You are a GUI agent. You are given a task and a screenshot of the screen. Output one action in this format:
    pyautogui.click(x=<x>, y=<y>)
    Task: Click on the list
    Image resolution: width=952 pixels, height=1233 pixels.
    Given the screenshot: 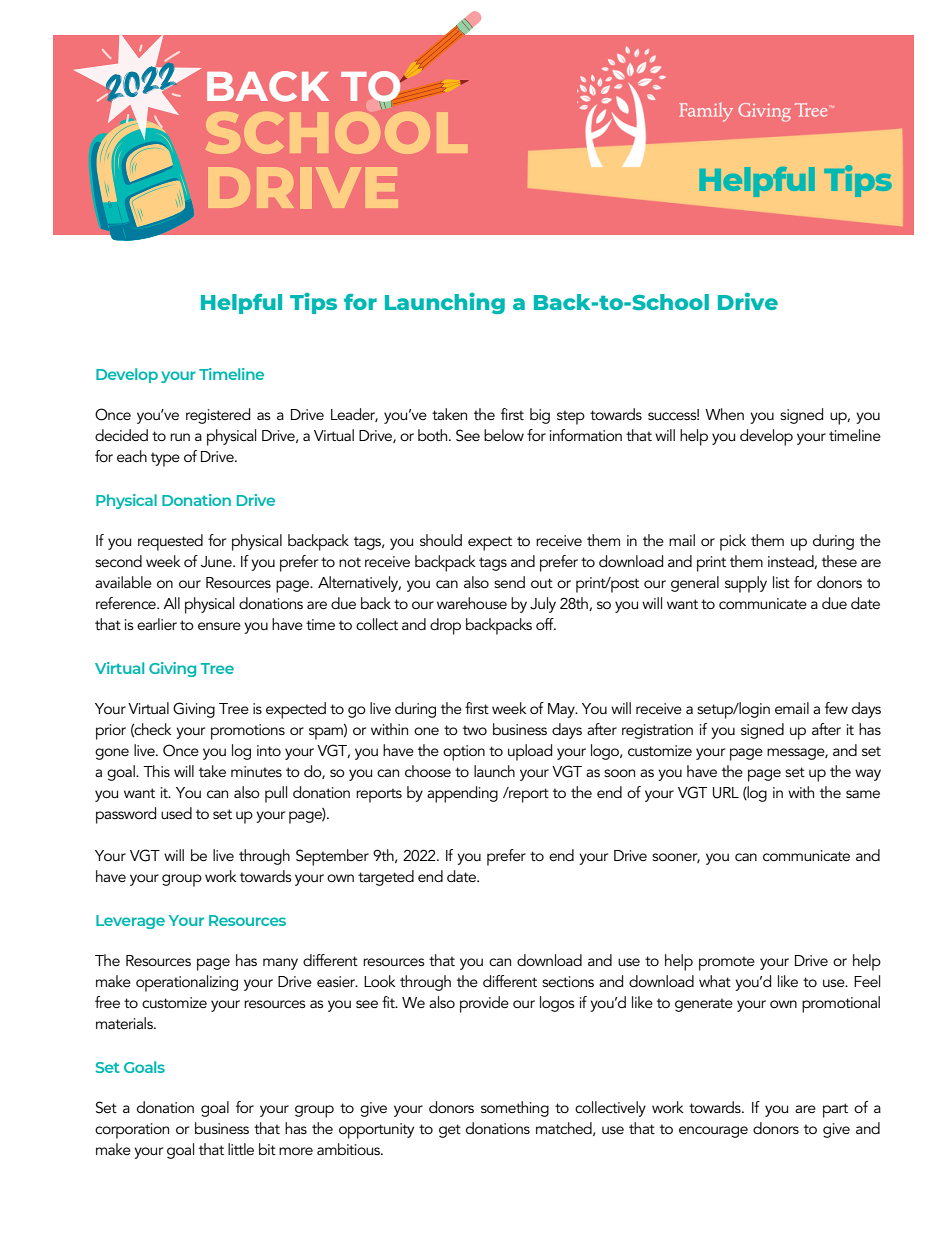 What is the action you would take?
    pyautogui.click(x=781, y=582)
